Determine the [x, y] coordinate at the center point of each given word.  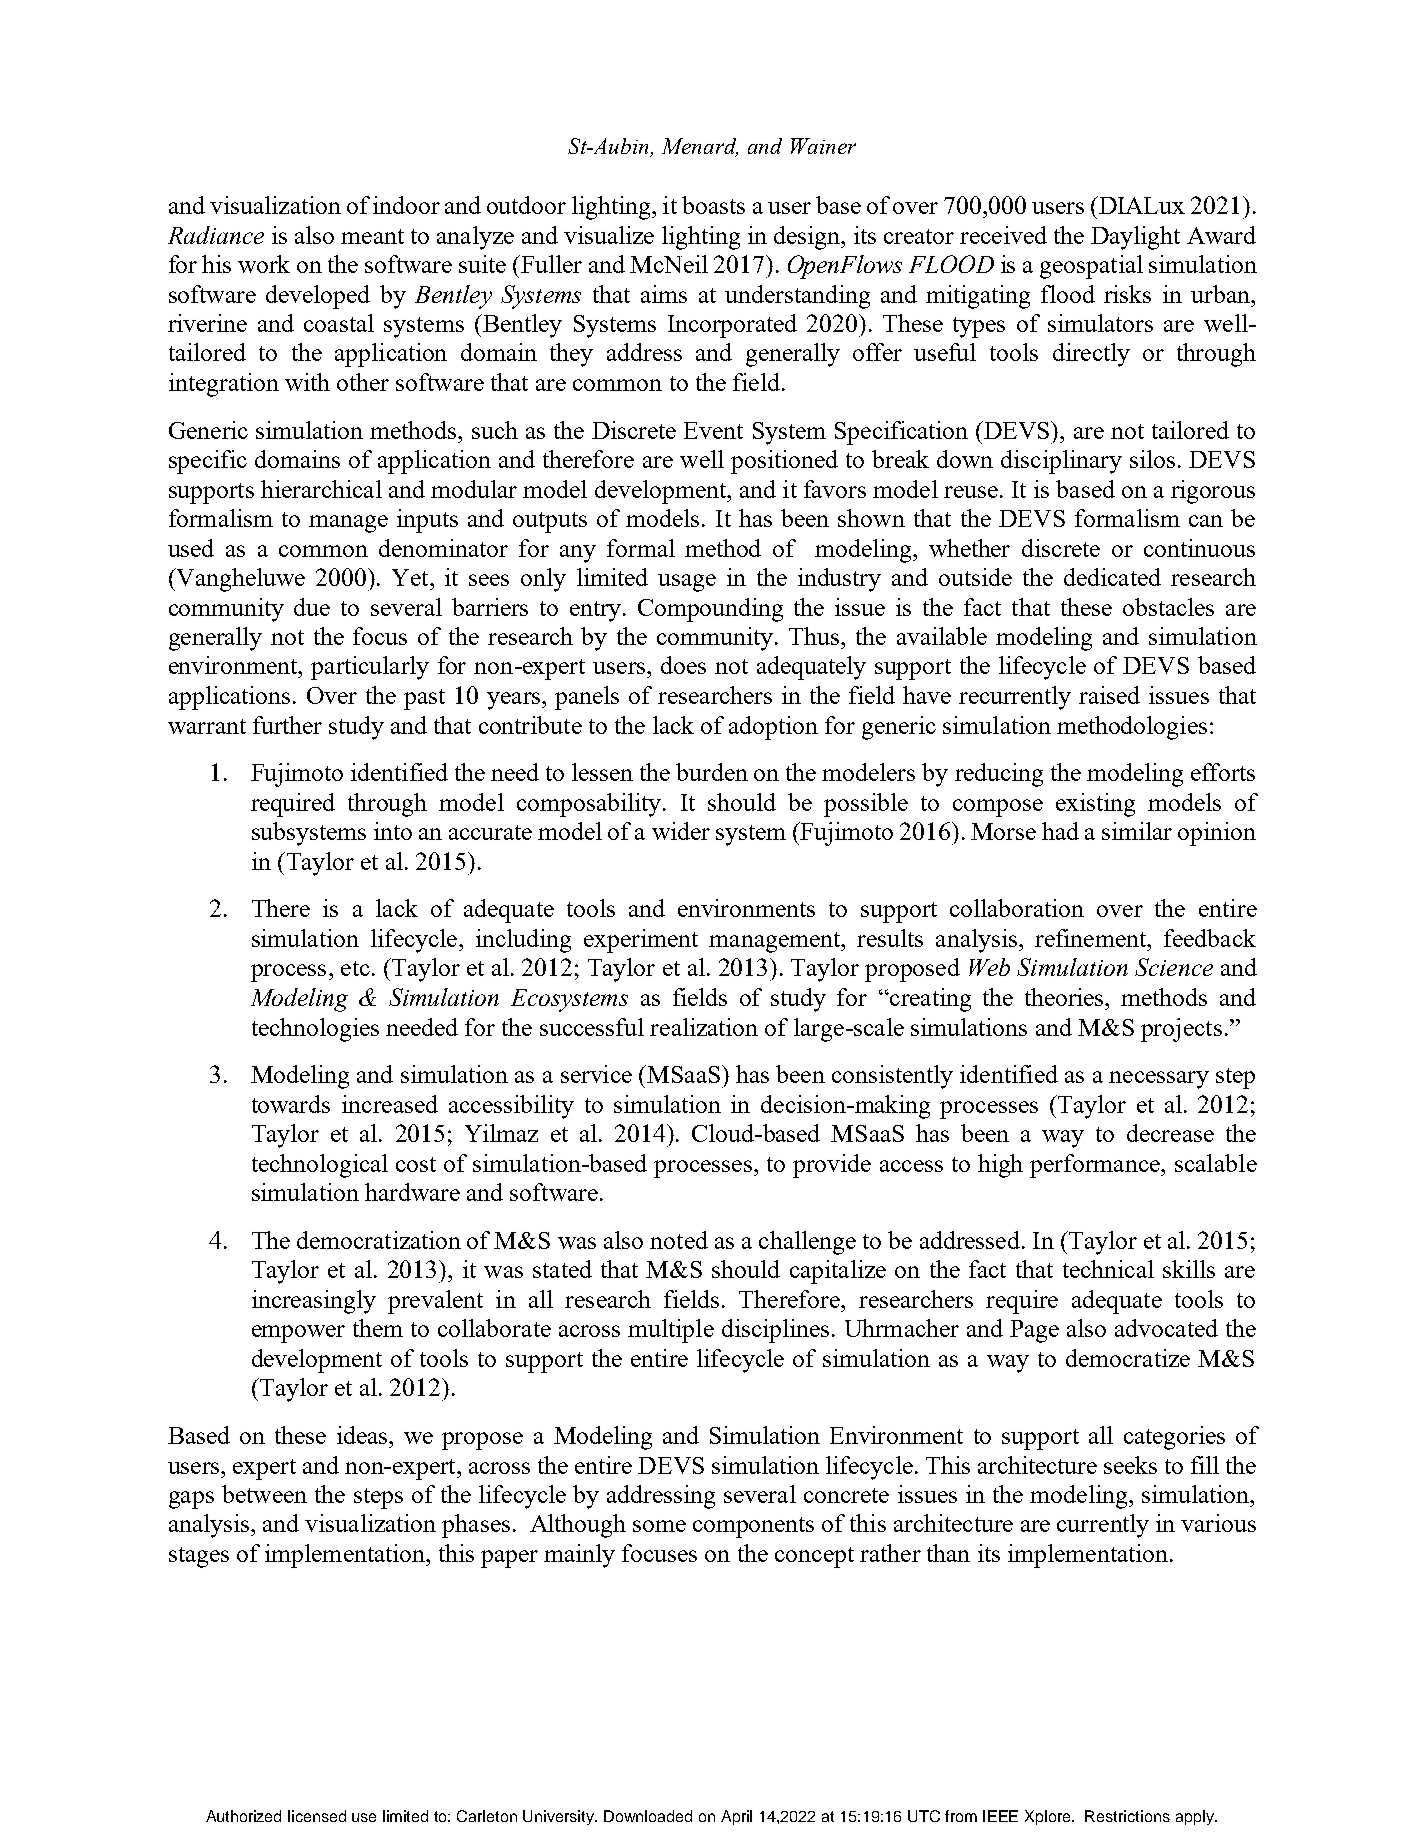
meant [372, 236]
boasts [713, 205]
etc [355, 968]
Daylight [1135, 238]
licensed [317, 1816]
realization [704, 1027]
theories [1065, 997]
